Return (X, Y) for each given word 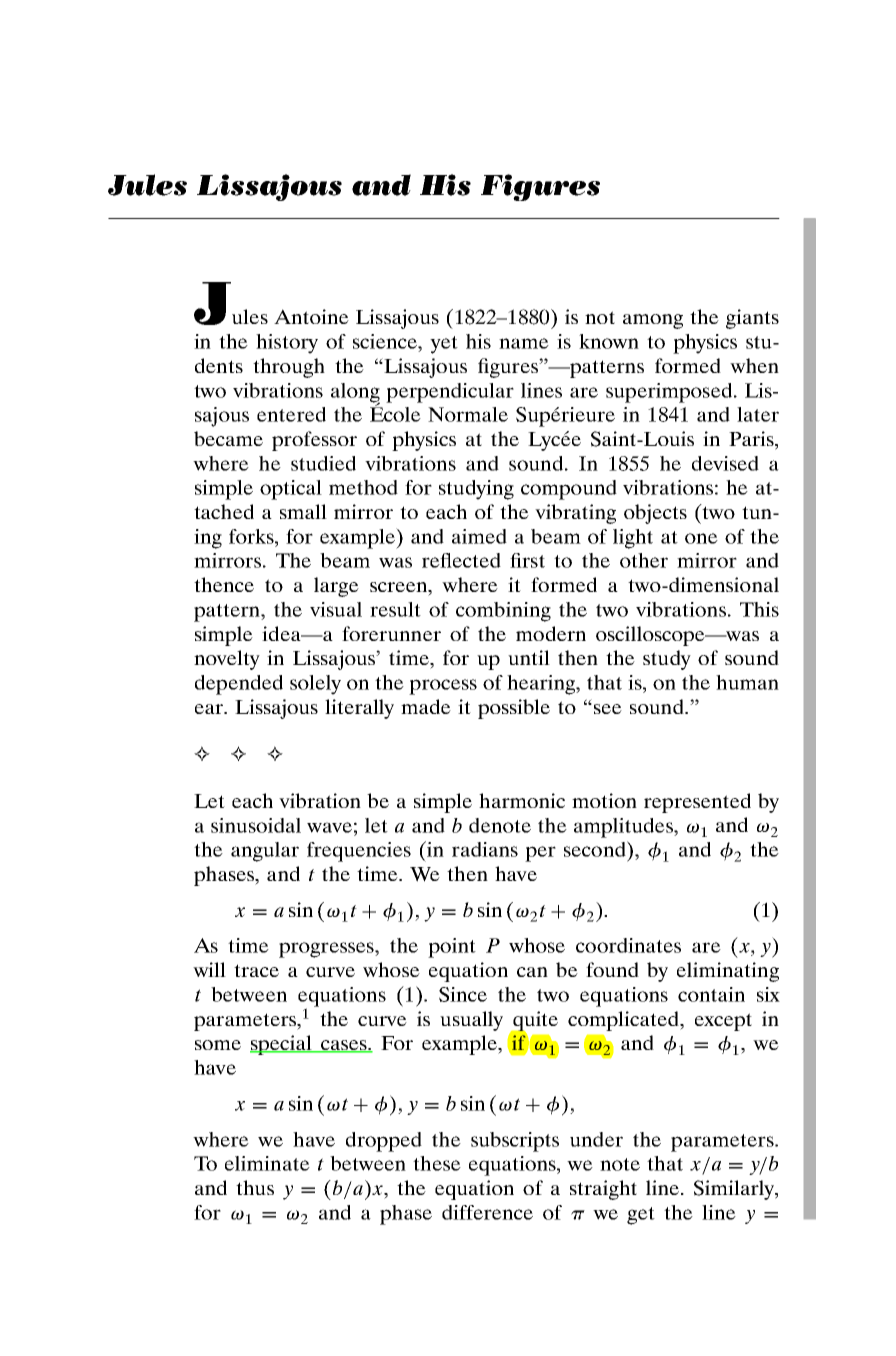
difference (487, 1212)
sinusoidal (256, 825)
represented (697, 803)
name (524, 343)
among (653, 321)
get (641, 1216)
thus (255, 1187)
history (287, 344)
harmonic (522, 800)
